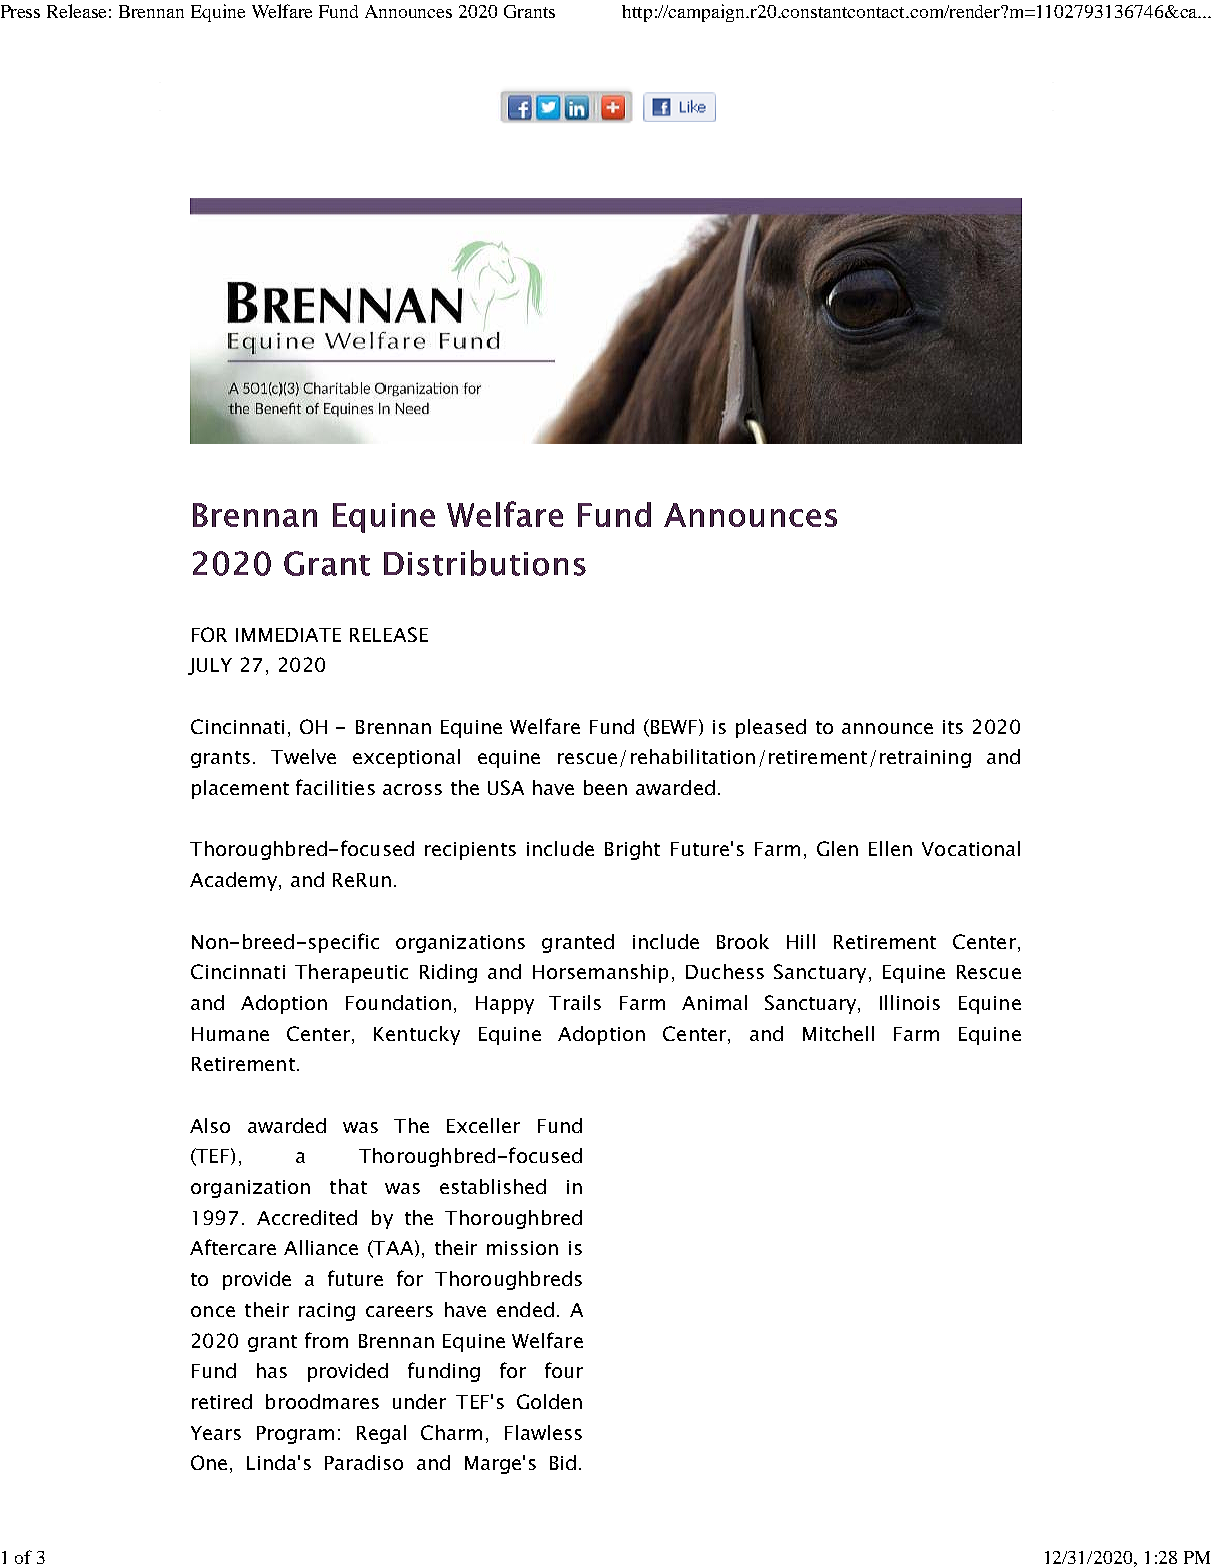 The height and width of the document is (1568, 1212). What do you see at coordinates (451, 1432) in the document?
I see `Charm` at bounding box center [451, 1432].
